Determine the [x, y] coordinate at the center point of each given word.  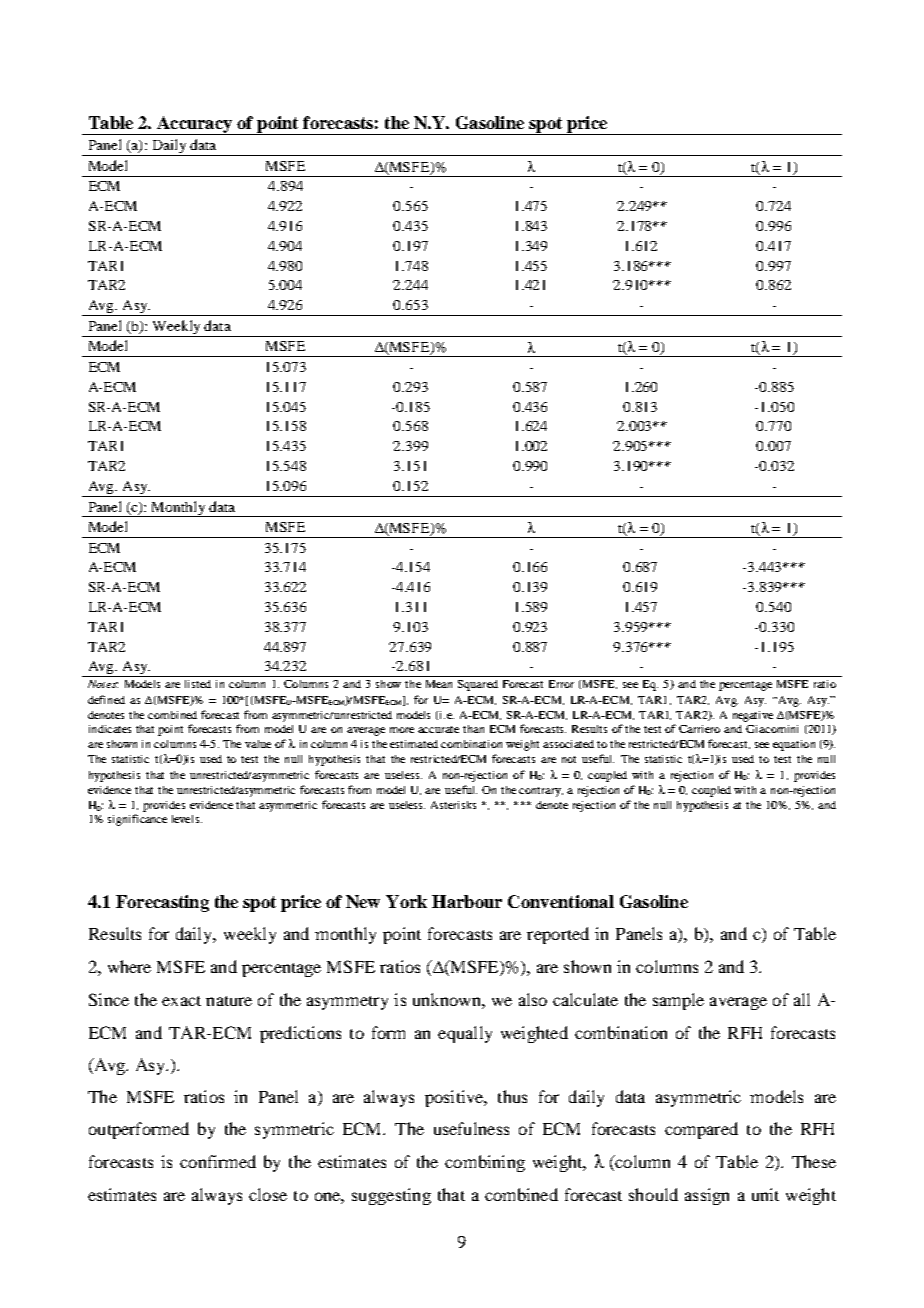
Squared [478, 685]
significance [137, 820]
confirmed [218, 1161]
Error [561, 684]
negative [753, 716]
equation [794, 745]
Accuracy [194, 125]
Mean [439, 684]
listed [198, 684]
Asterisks [453, 805]
